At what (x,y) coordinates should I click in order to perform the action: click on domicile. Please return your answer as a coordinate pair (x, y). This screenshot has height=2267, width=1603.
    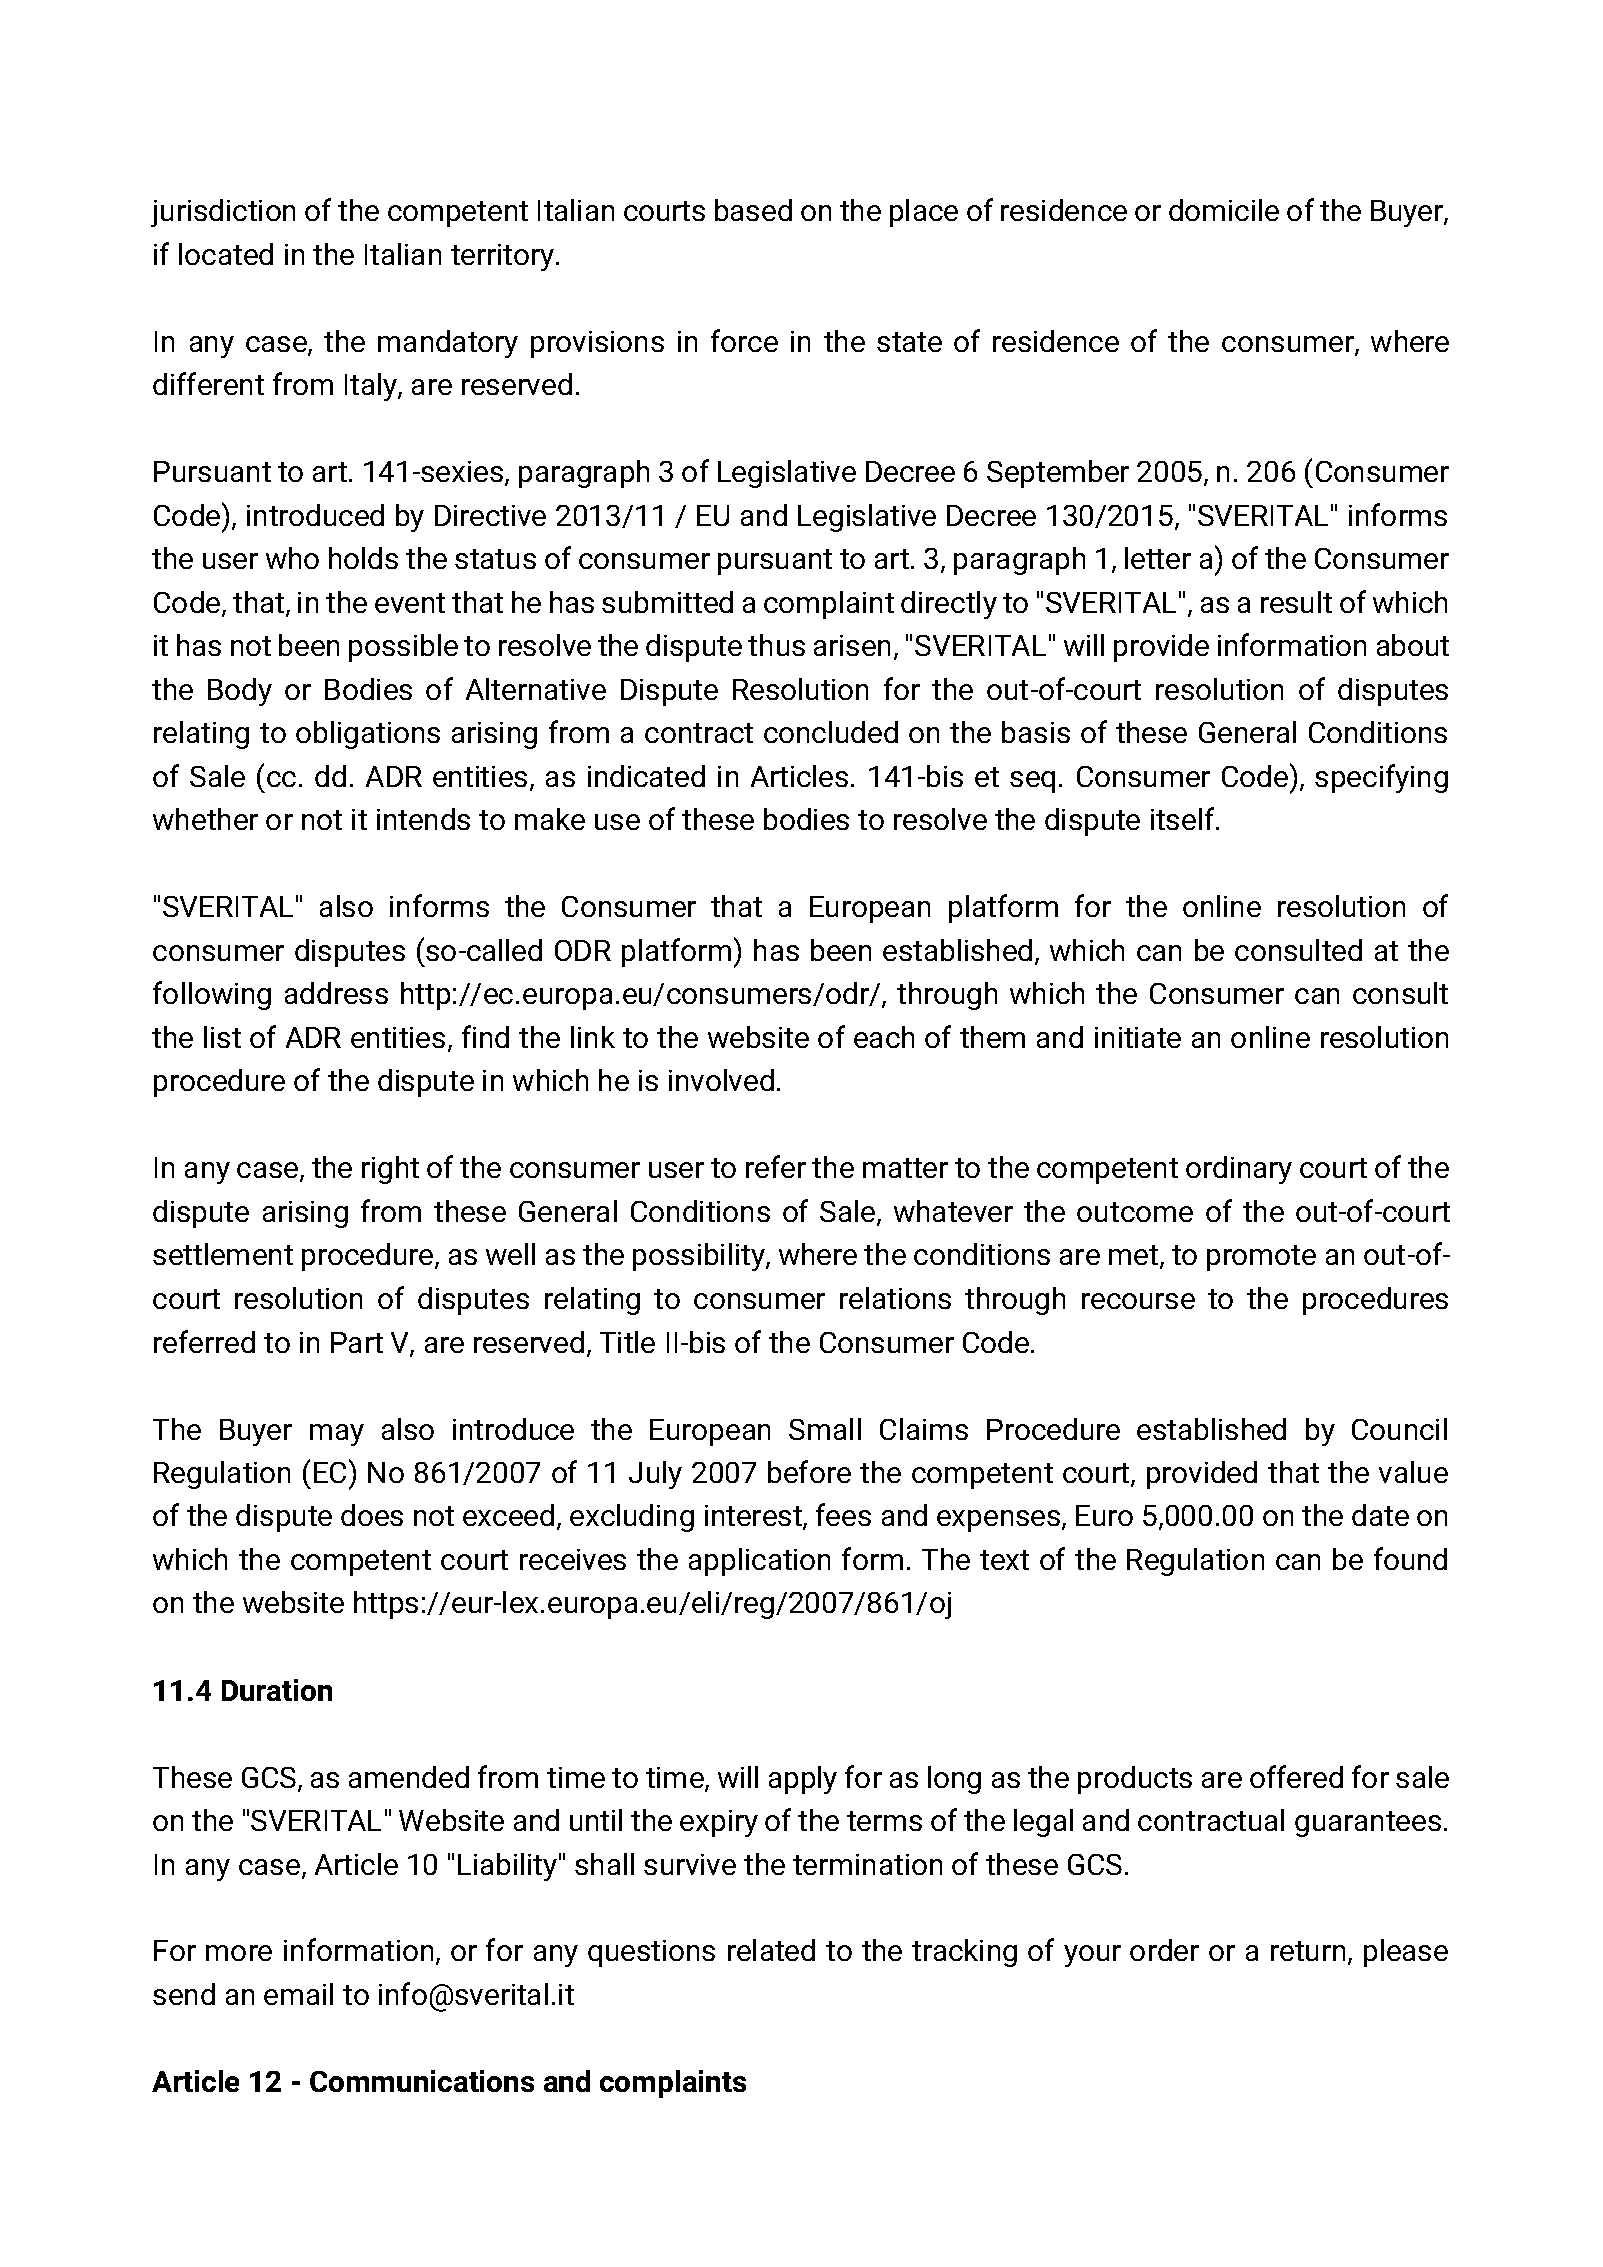
    Looking at the image, I should click on (1224, 210).
